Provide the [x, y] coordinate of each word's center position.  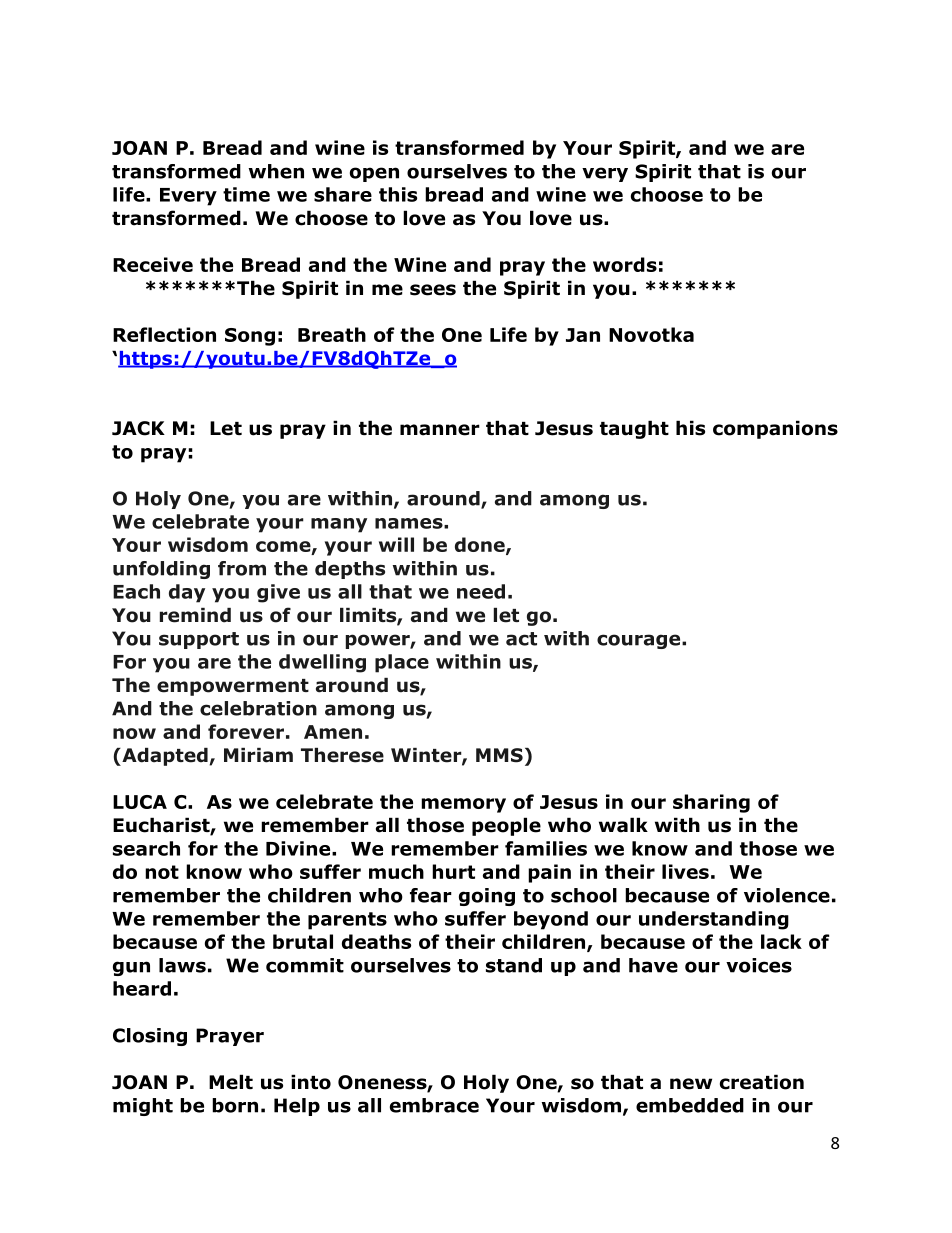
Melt [231, 1082]
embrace [434, 1105]
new [691, 1084]
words [625, 264]
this [398, 194]
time [246, 194]
